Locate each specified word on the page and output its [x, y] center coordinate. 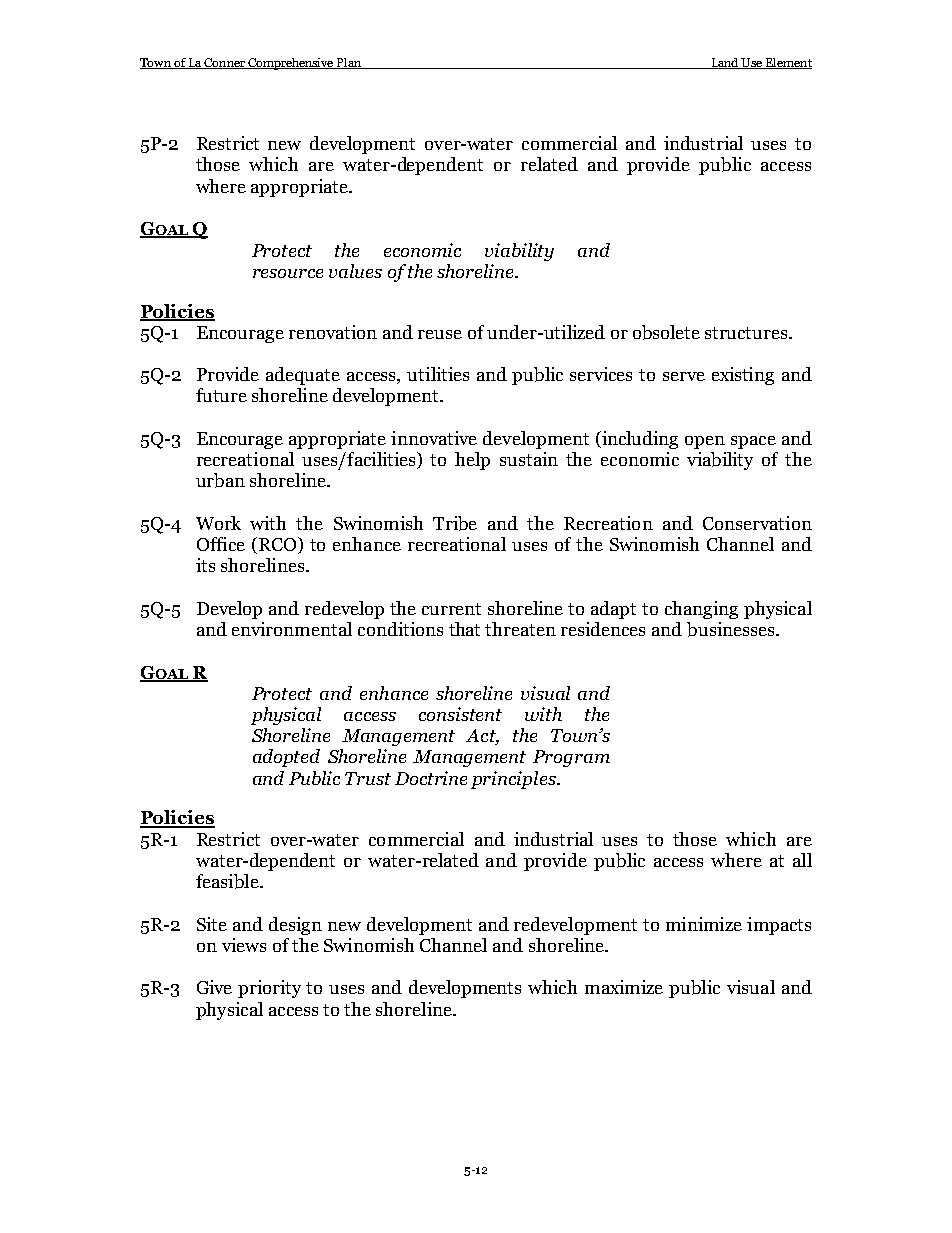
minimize [704, 924]
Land [725, 63]
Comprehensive [291, 64]
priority [269, 989]
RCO [277, 545]
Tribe [455, 523]
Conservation [757, 523]
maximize [624, 987]
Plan [349, 63]
